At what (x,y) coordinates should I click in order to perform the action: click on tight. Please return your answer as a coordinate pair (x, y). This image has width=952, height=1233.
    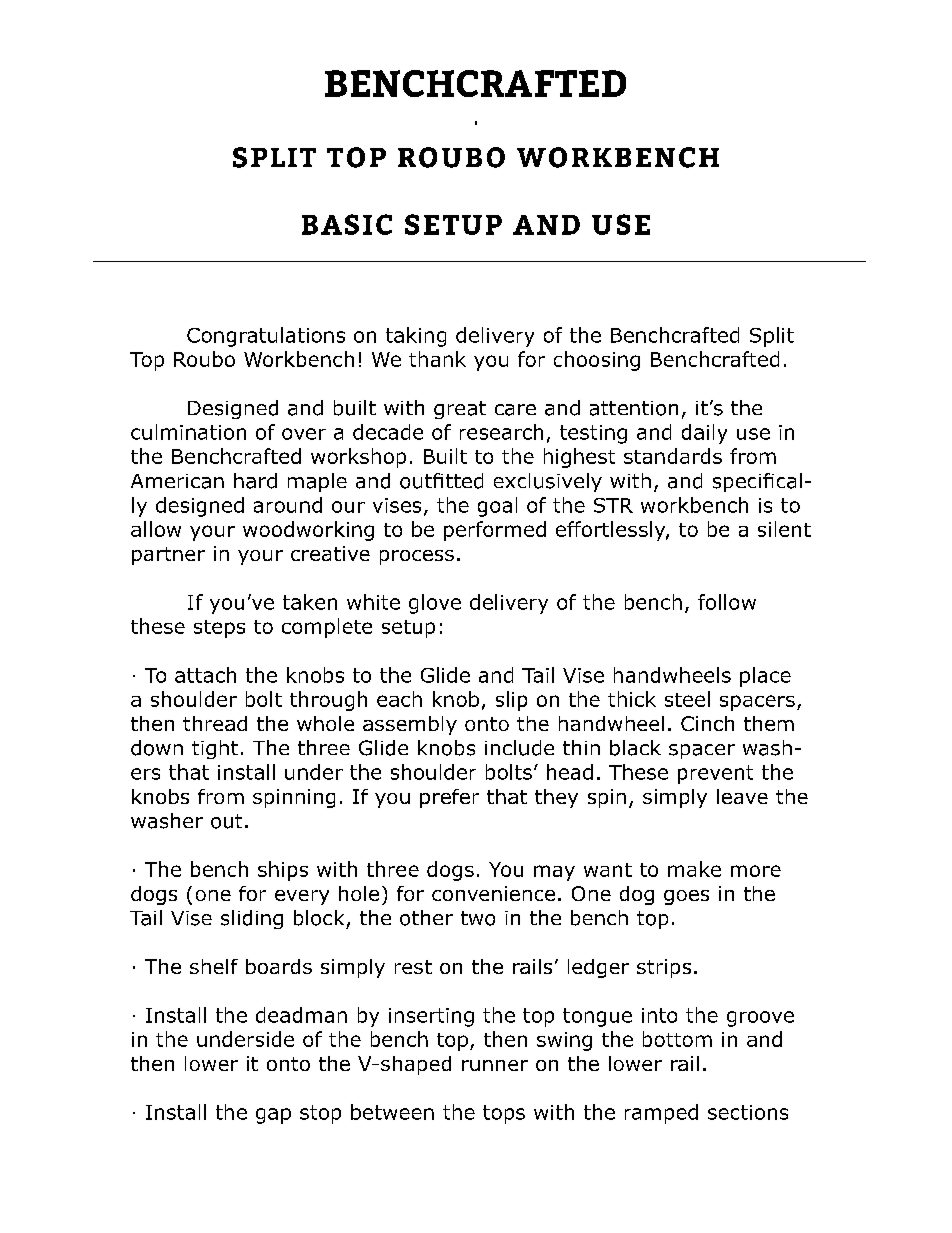
    Looking at the image, I should click on (215, 749).
